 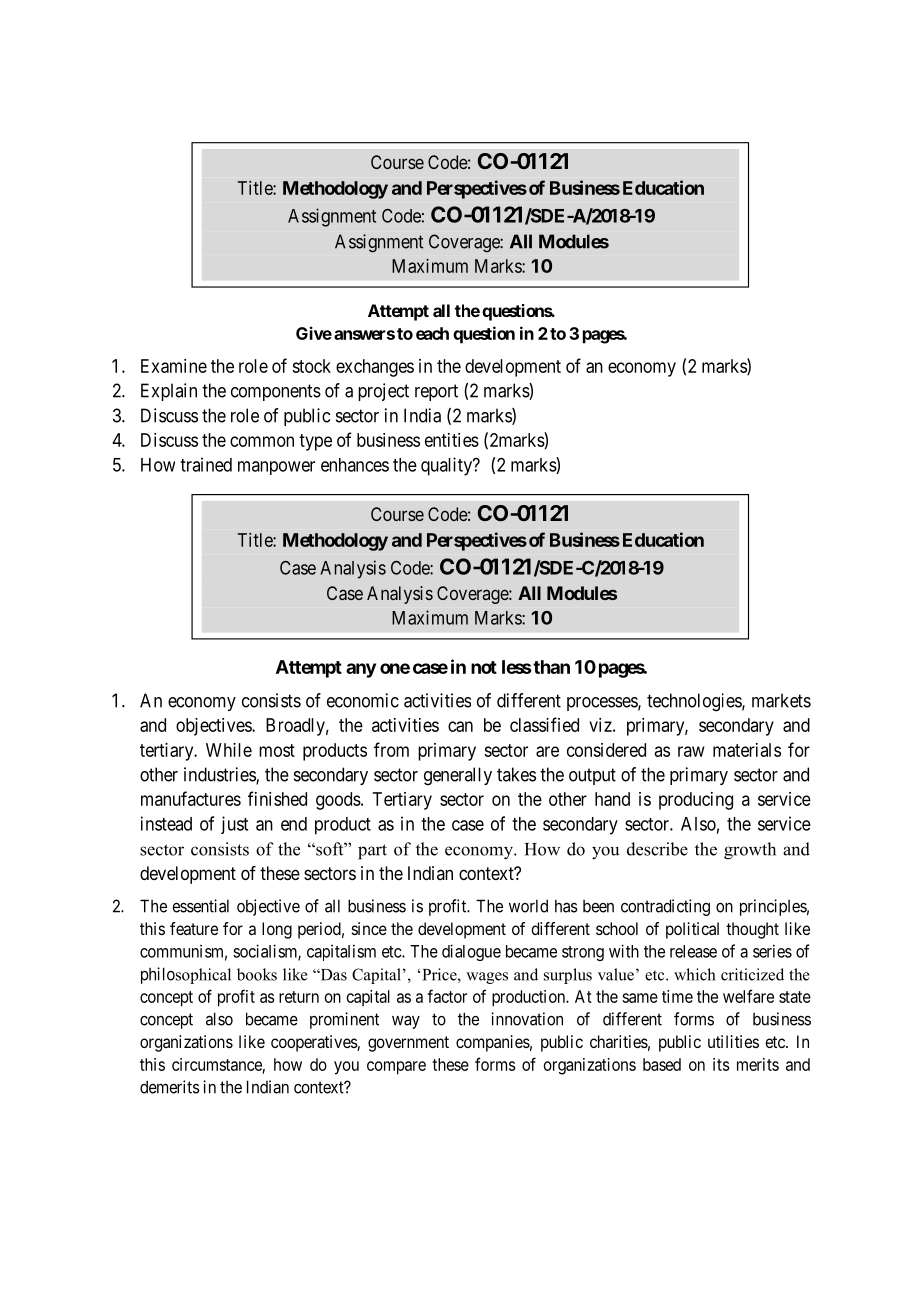 What do you see at coordinates (174, 366) in the page?
I see `Examine` at bounding box center [174, 366].
